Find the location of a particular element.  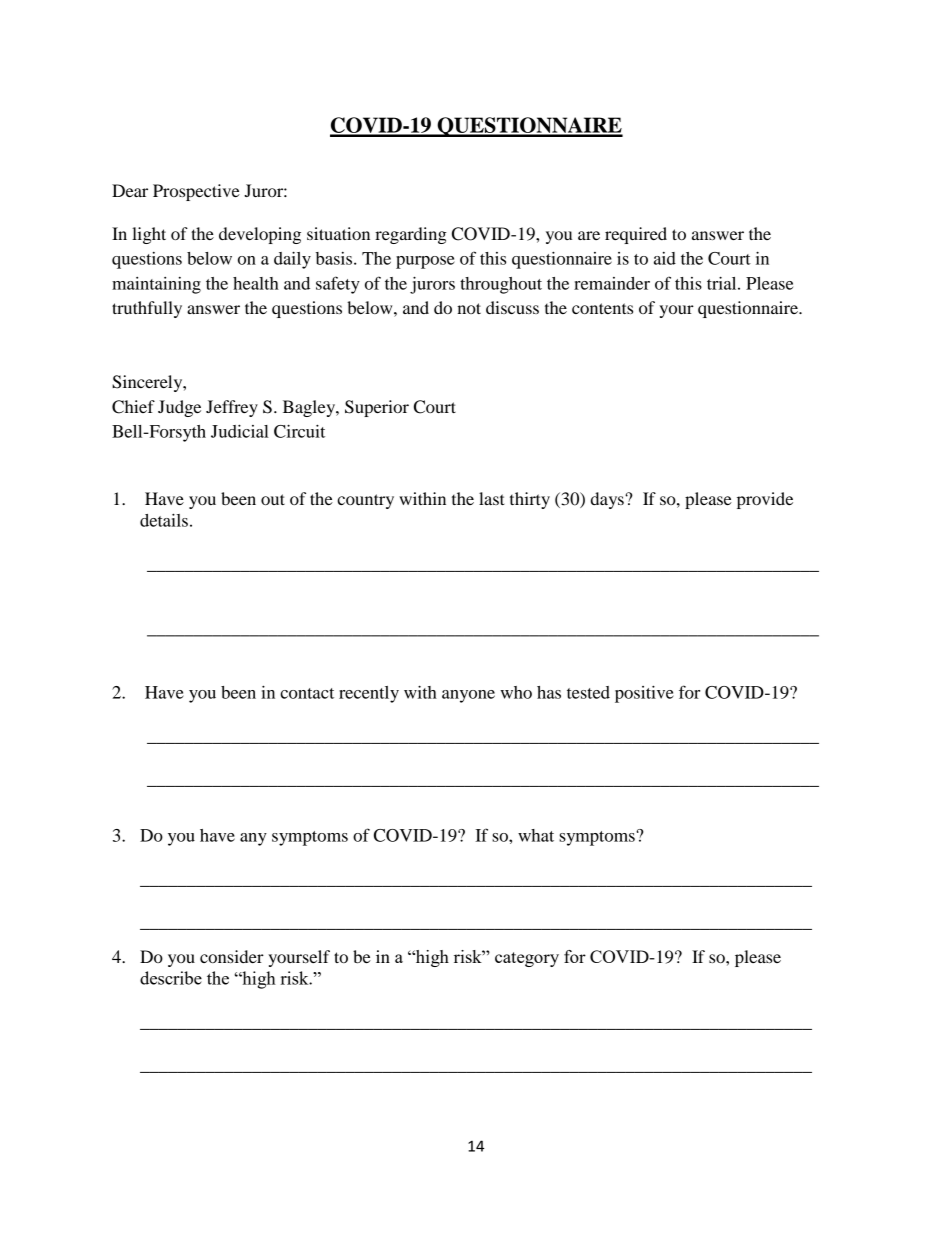

category is located at coordinates (527, 959).
